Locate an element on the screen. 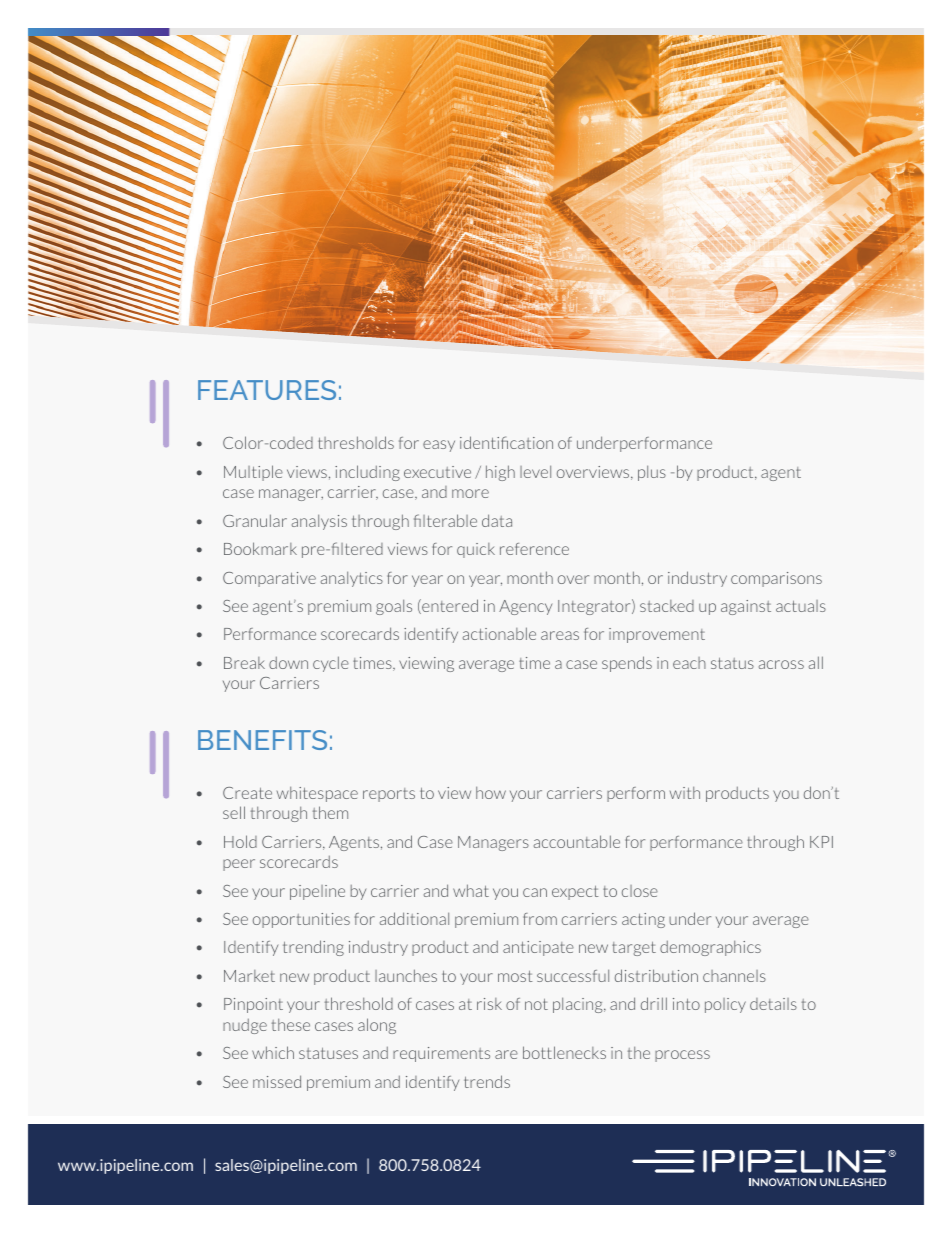 This screenshot has height=1233, width=952. FEATURES is located at coordinates (267, 390).
